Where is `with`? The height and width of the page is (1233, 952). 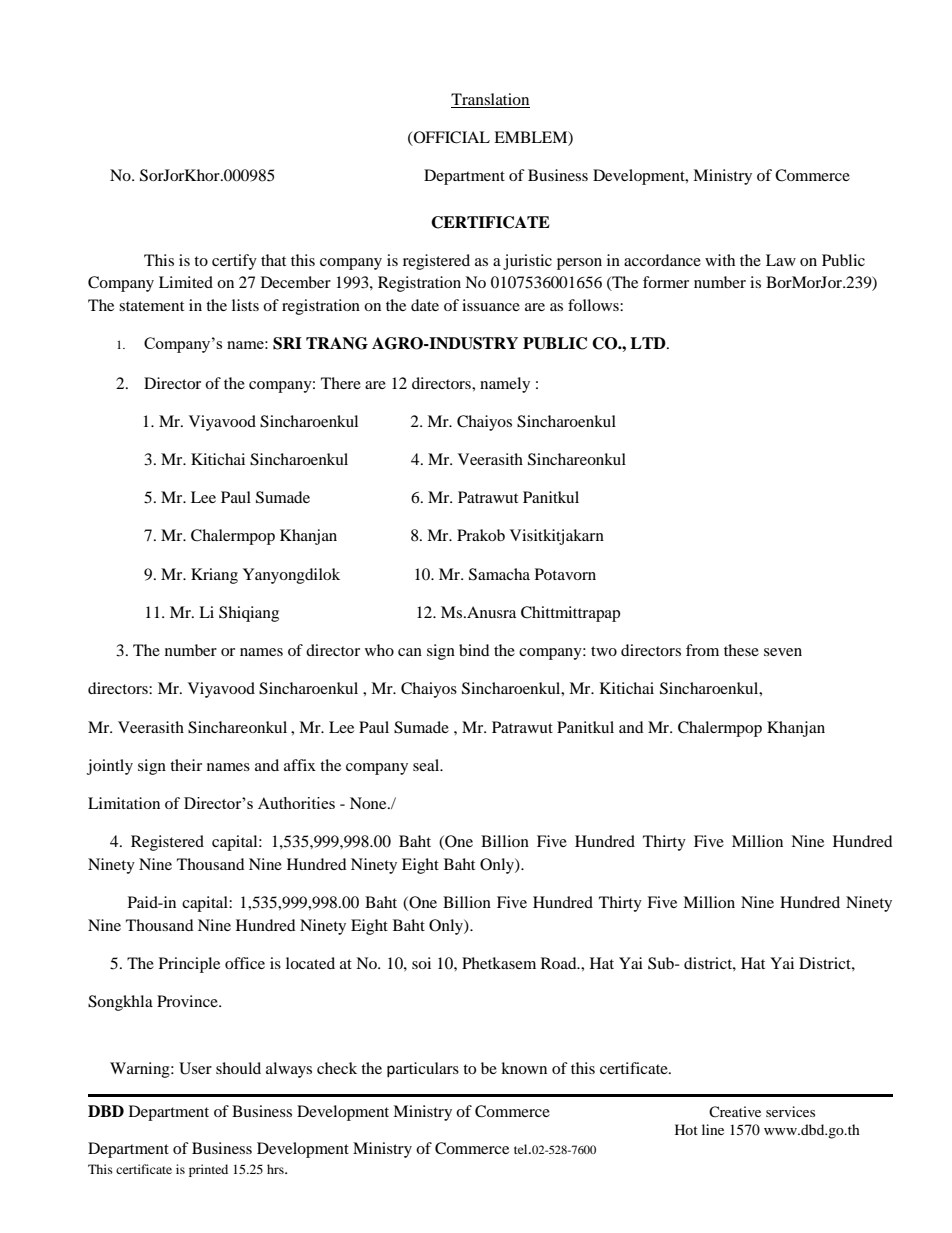
with is located at coordinates (720, 260).
